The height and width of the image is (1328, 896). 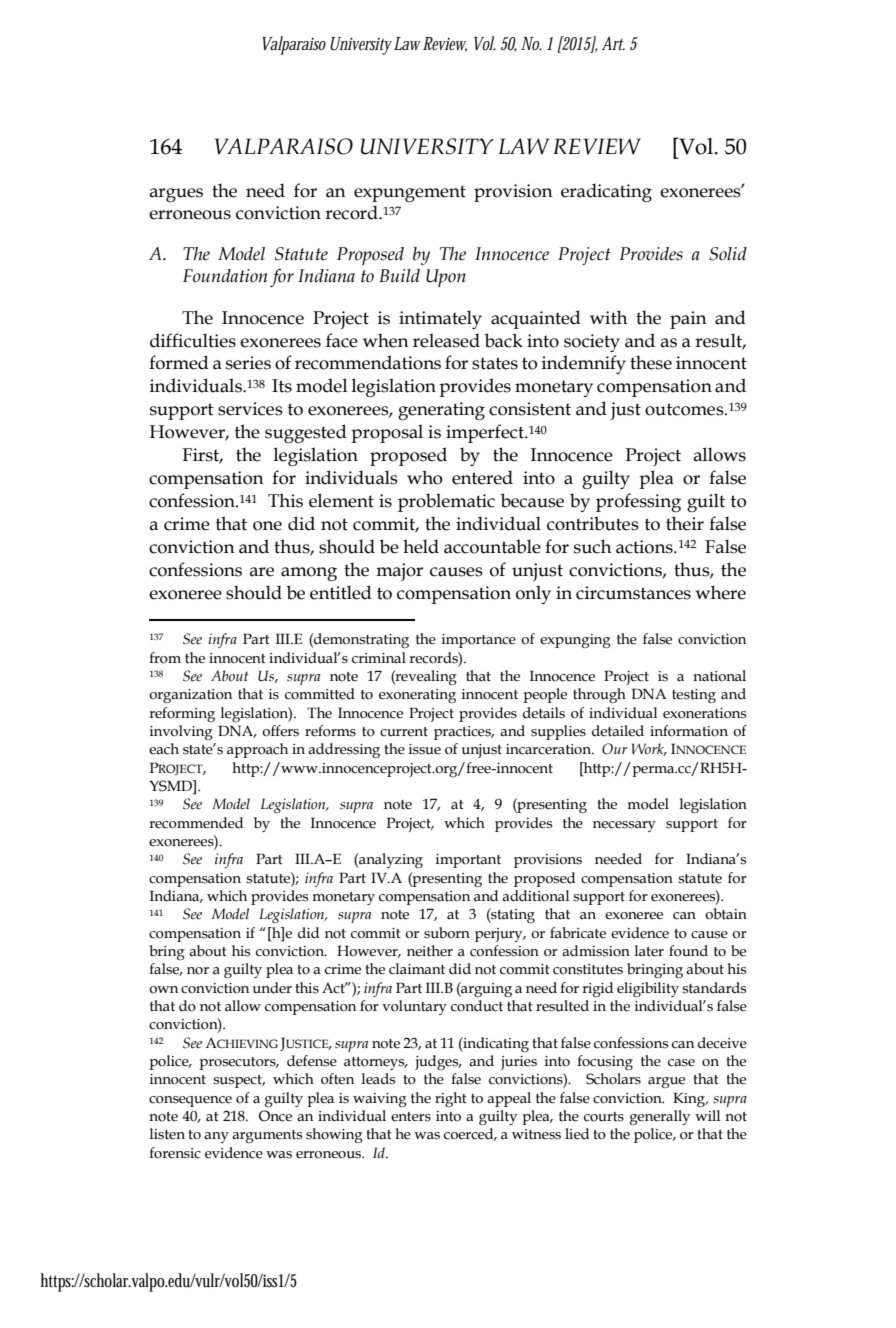 I want to click on testing, so click(x=694, y=696).
